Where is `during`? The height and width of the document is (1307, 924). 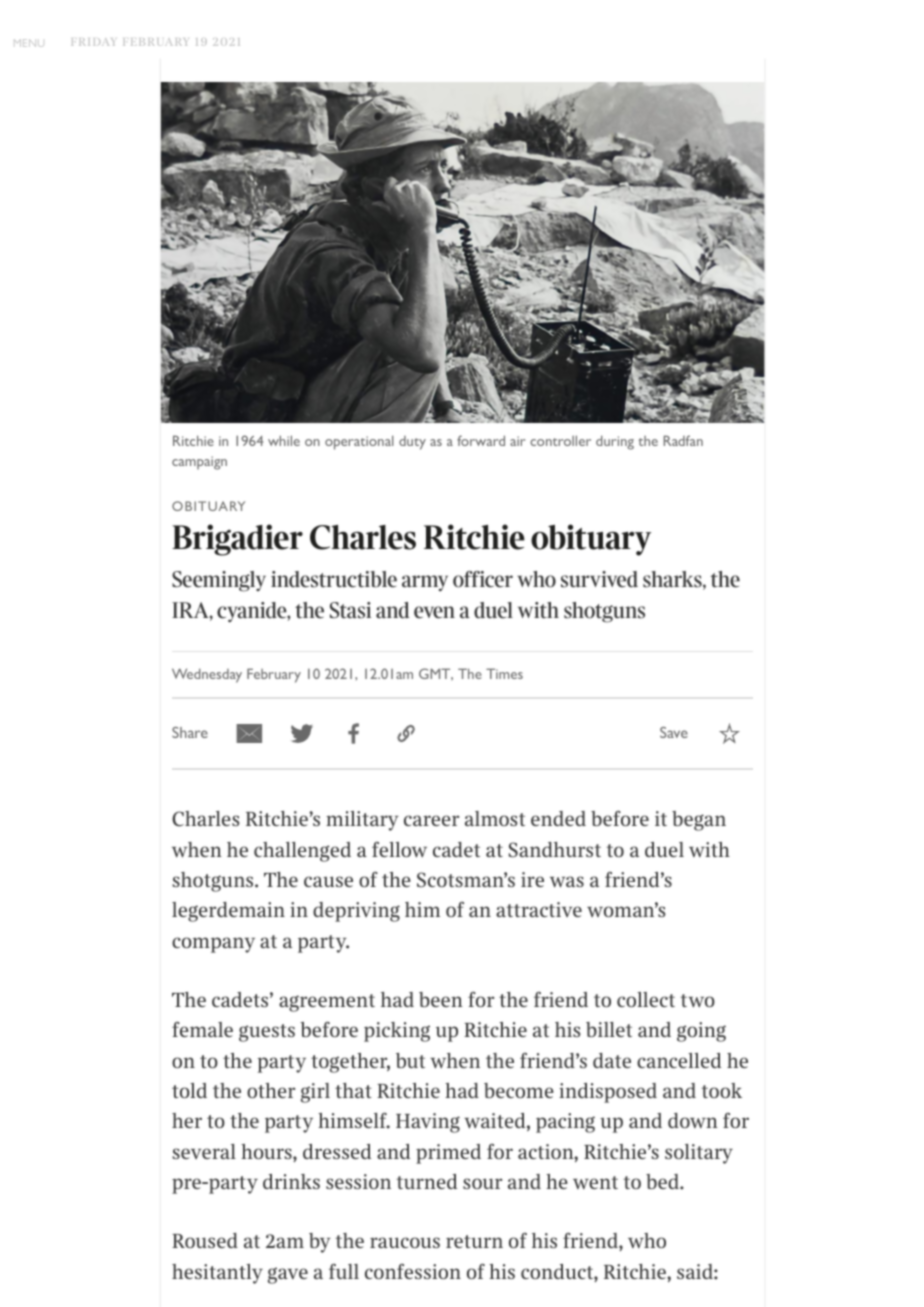
during is located at coordinates (615, 442).
